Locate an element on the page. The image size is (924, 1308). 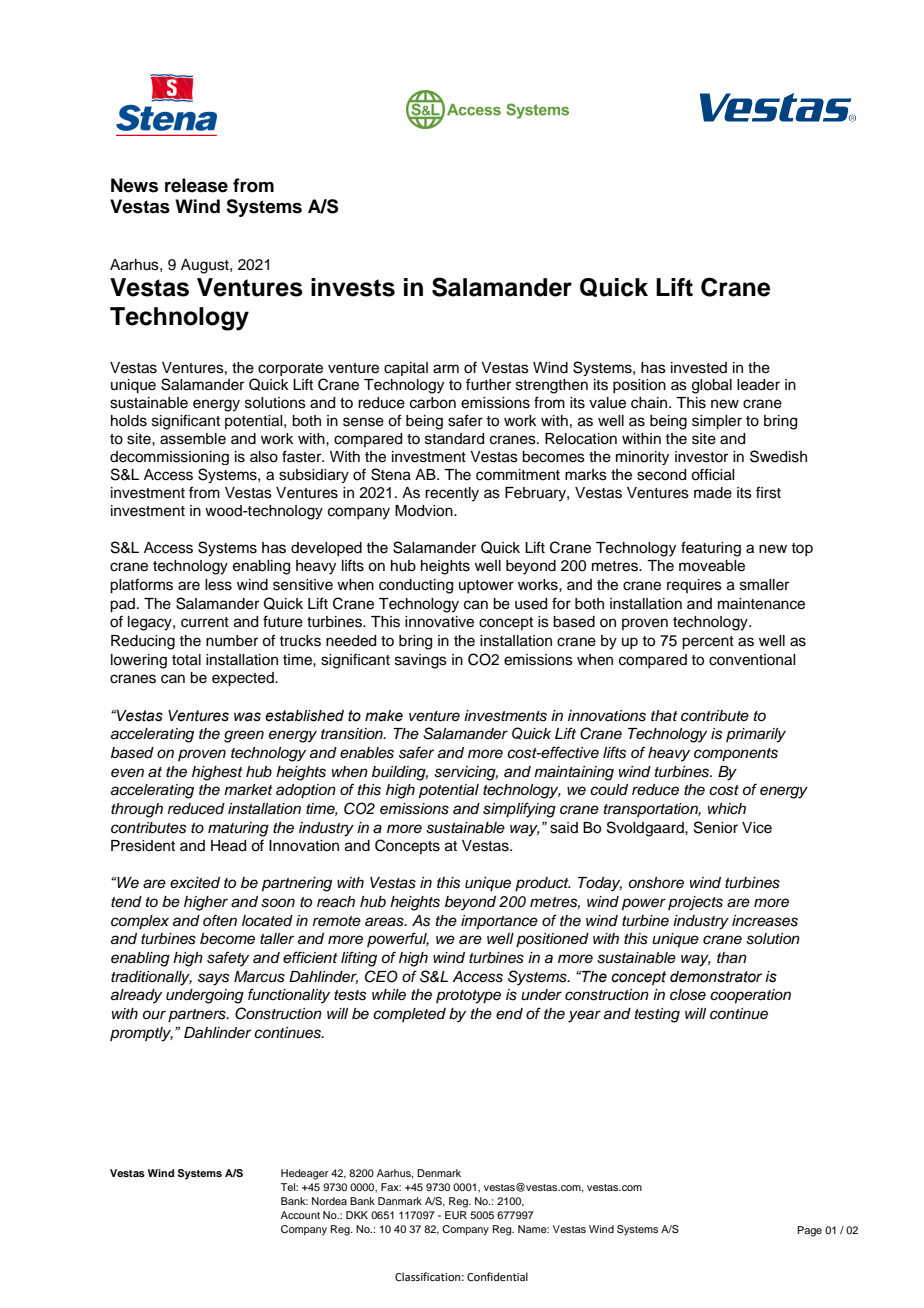
invests is located at coordinates (353, 287).
